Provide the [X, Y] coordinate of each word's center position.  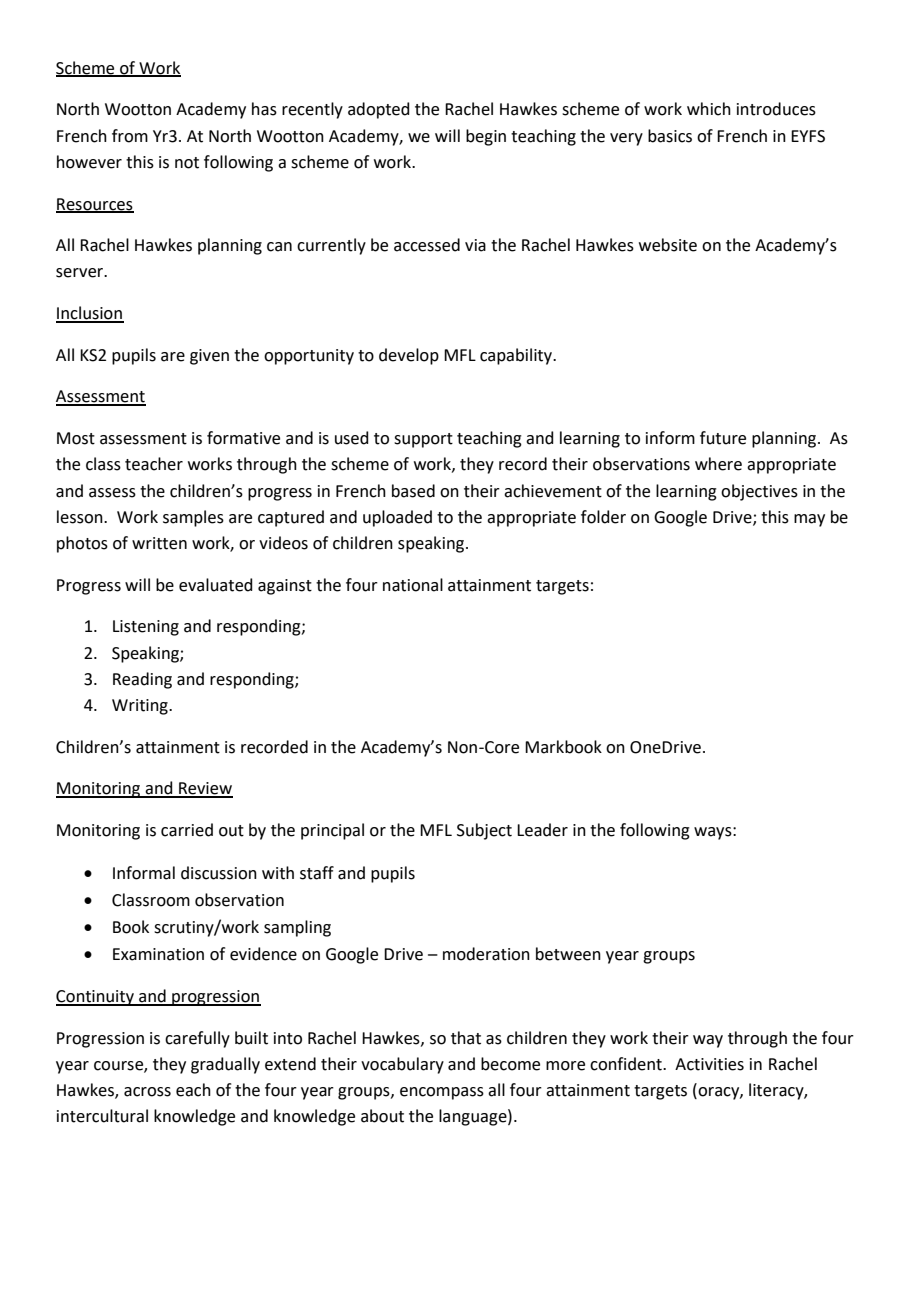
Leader [542, 830]
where [718, 464]
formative [243, 438]
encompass [442, 1093]
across [147, 1092]
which [709, 109]
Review [205, 789]
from [130, 136]
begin [486, 137]
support [423, 440]
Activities [709, 1064]
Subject [484, 831]
